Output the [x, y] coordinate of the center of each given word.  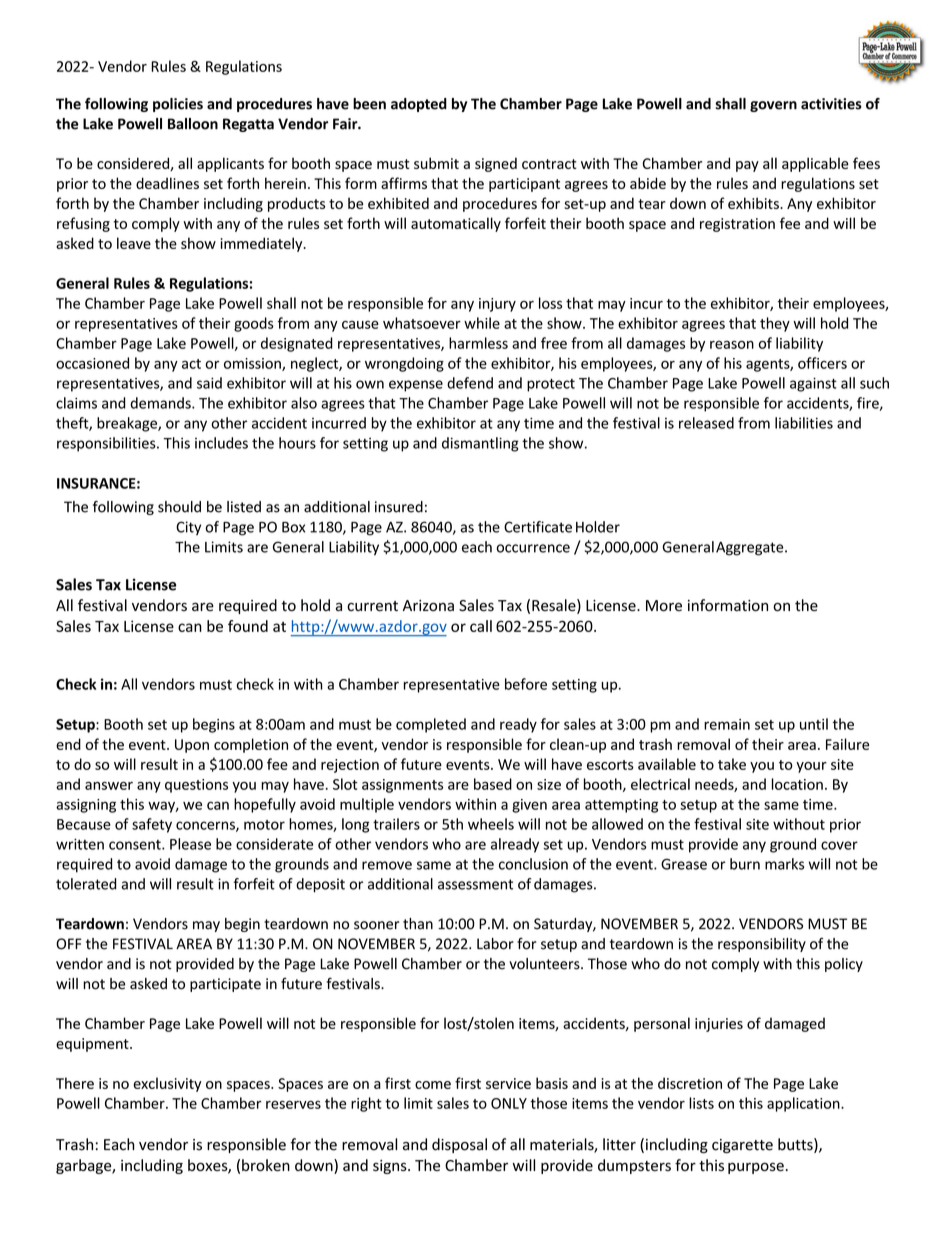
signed [496, 164]
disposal [459, 1145]
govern [773, 106]
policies [178, 105]
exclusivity [167, 1084]
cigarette [742, 1146]
